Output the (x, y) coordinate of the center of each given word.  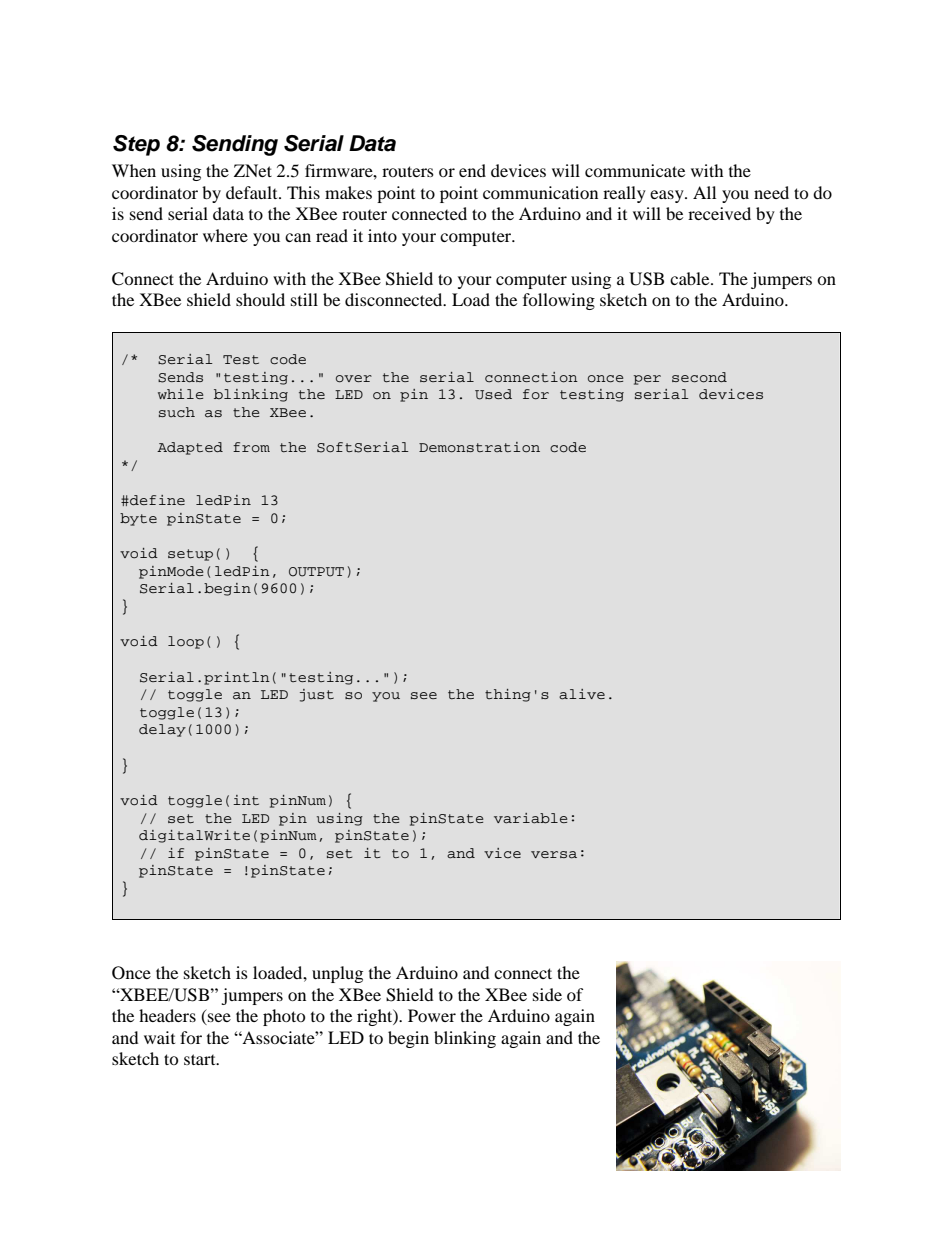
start (201, 1059)
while (180, 394)
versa (554, 855)
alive (582, 694)
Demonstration (479, 447)
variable (530, 818)
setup (190, 555)
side (547, 994)
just (317, 695)
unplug (337, 974)
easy (668, 196)
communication (540, 192)
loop (186, 642)
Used (493, 394)
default (253, 192)
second (699, 377)
